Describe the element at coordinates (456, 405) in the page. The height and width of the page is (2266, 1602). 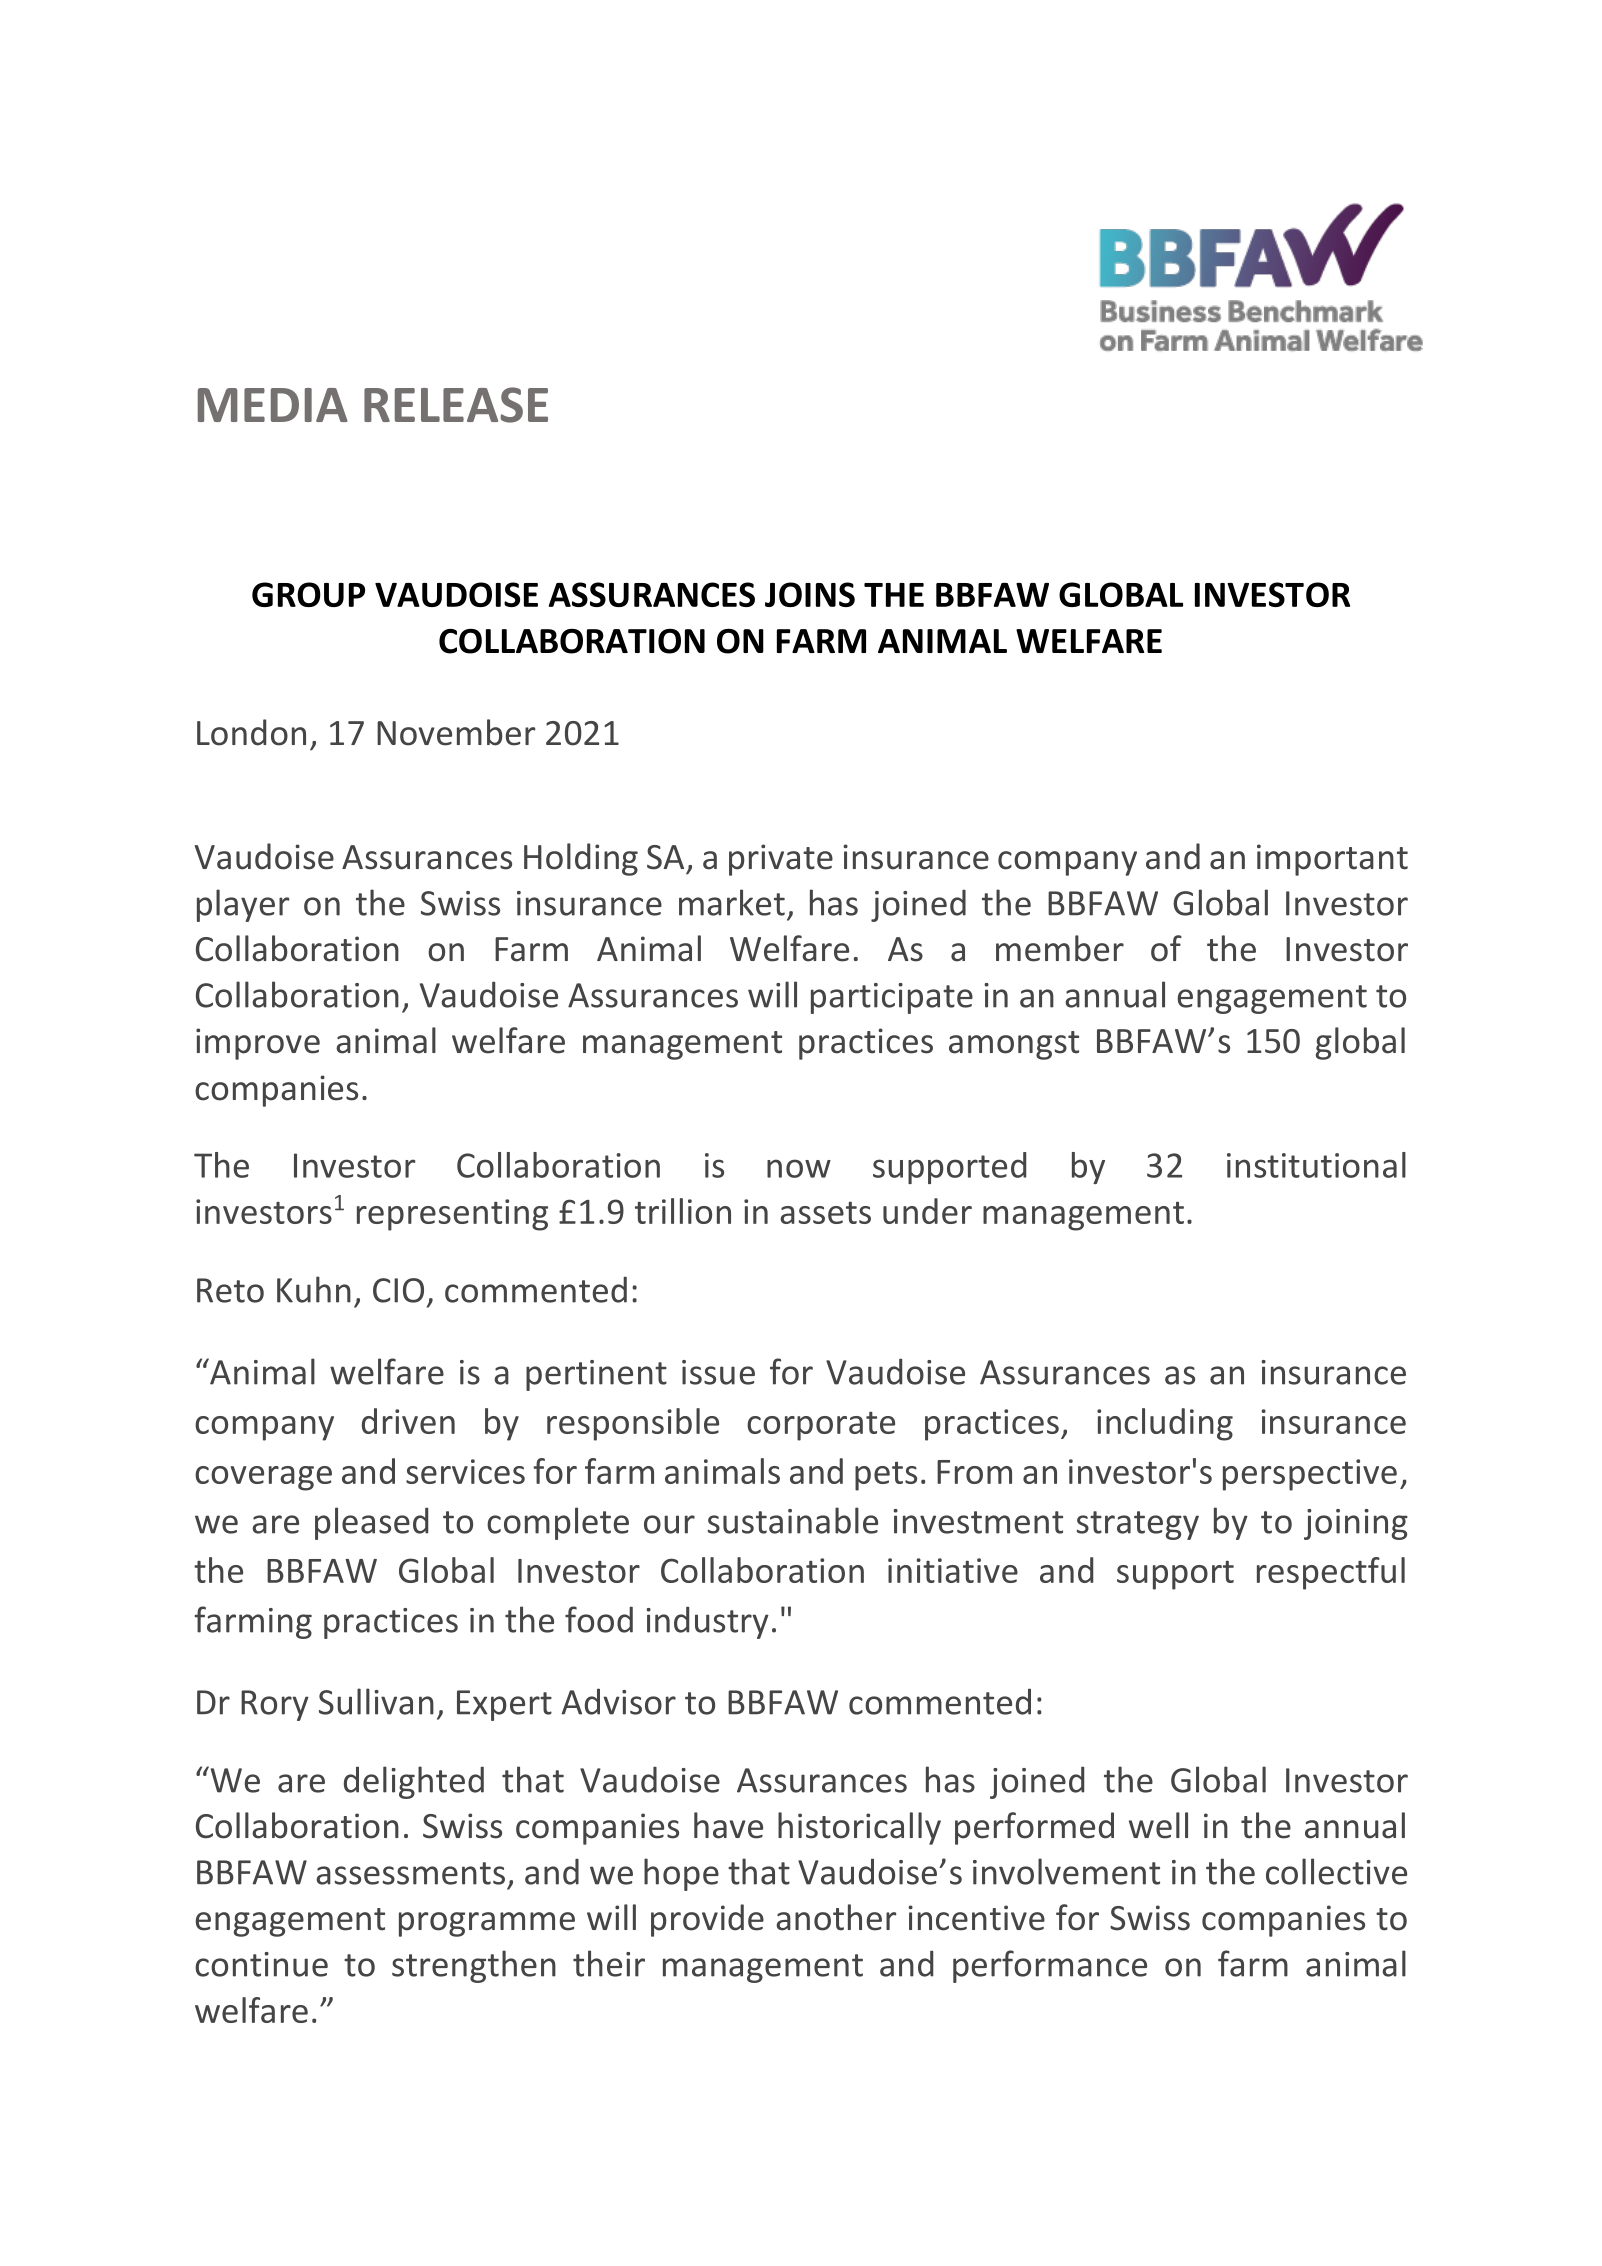
I see `RELEASE` at that location.
